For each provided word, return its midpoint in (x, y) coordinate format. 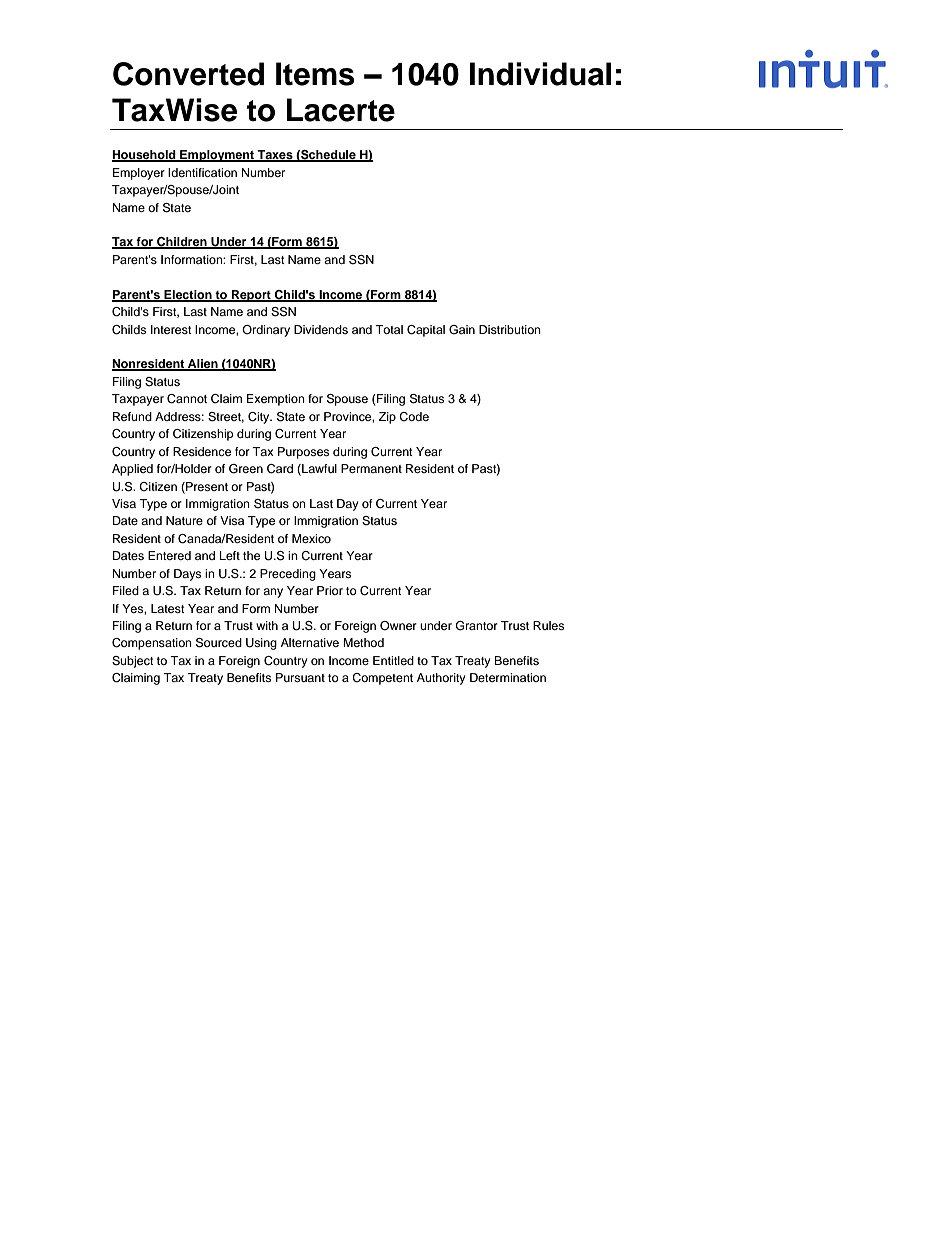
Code (414, 417)
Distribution (510, 329)
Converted (188, 74)
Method (363, 642)
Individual (540, 74)
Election (188, 295)
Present (206, 487)
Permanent (371, 468)
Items (315, 74)
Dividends (321, 329)
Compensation (152, 644)
